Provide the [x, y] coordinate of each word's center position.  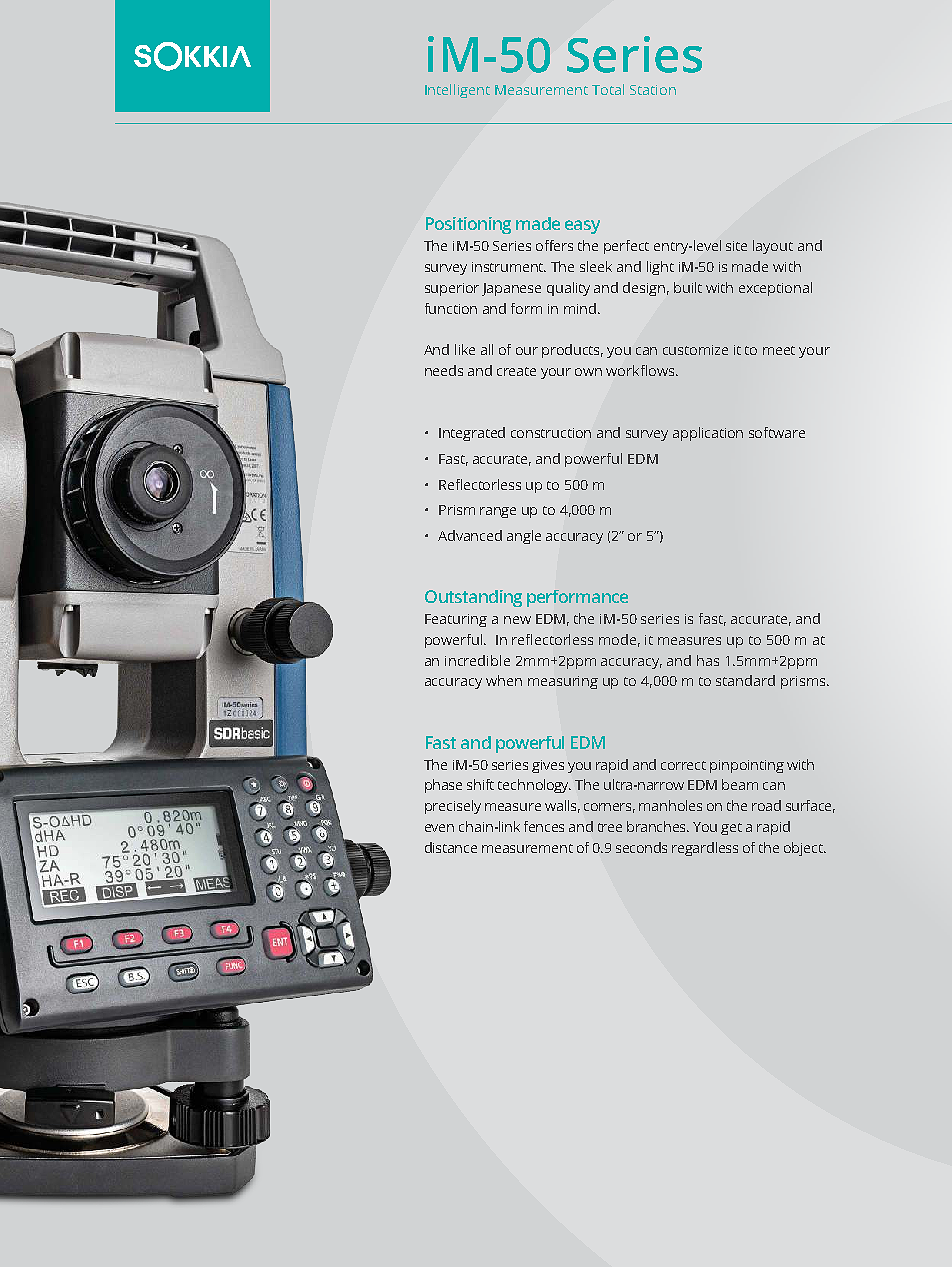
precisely [453, 807]
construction [551, 433]
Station [653, 90]
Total [608, 89]
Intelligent [457, 91]
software [777, 432]
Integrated [472, 434]
